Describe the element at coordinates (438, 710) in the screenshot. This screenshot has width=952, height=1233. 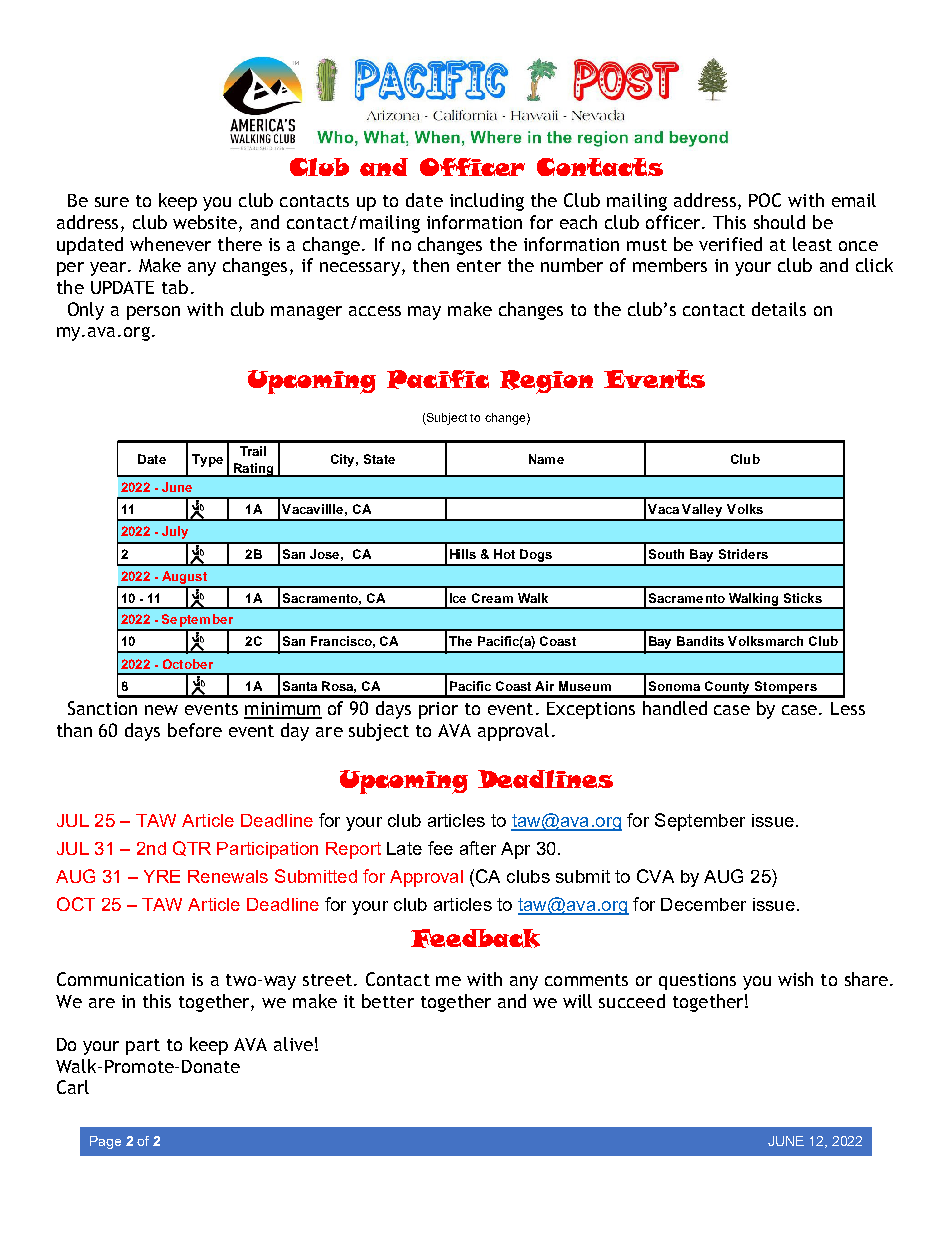
I see `prior` at that location.
